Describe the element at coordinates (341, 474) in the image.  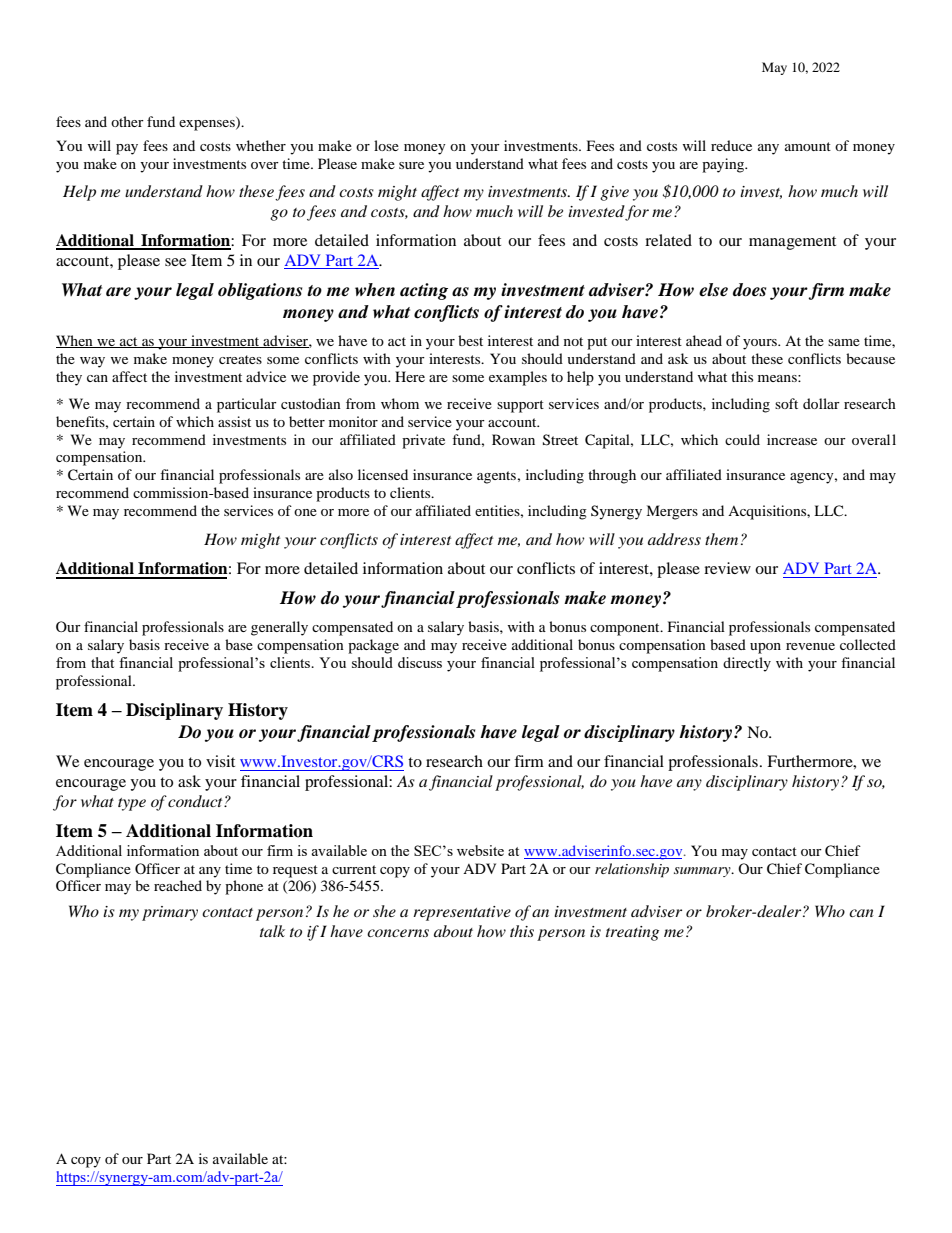
I see `also` at that location.
